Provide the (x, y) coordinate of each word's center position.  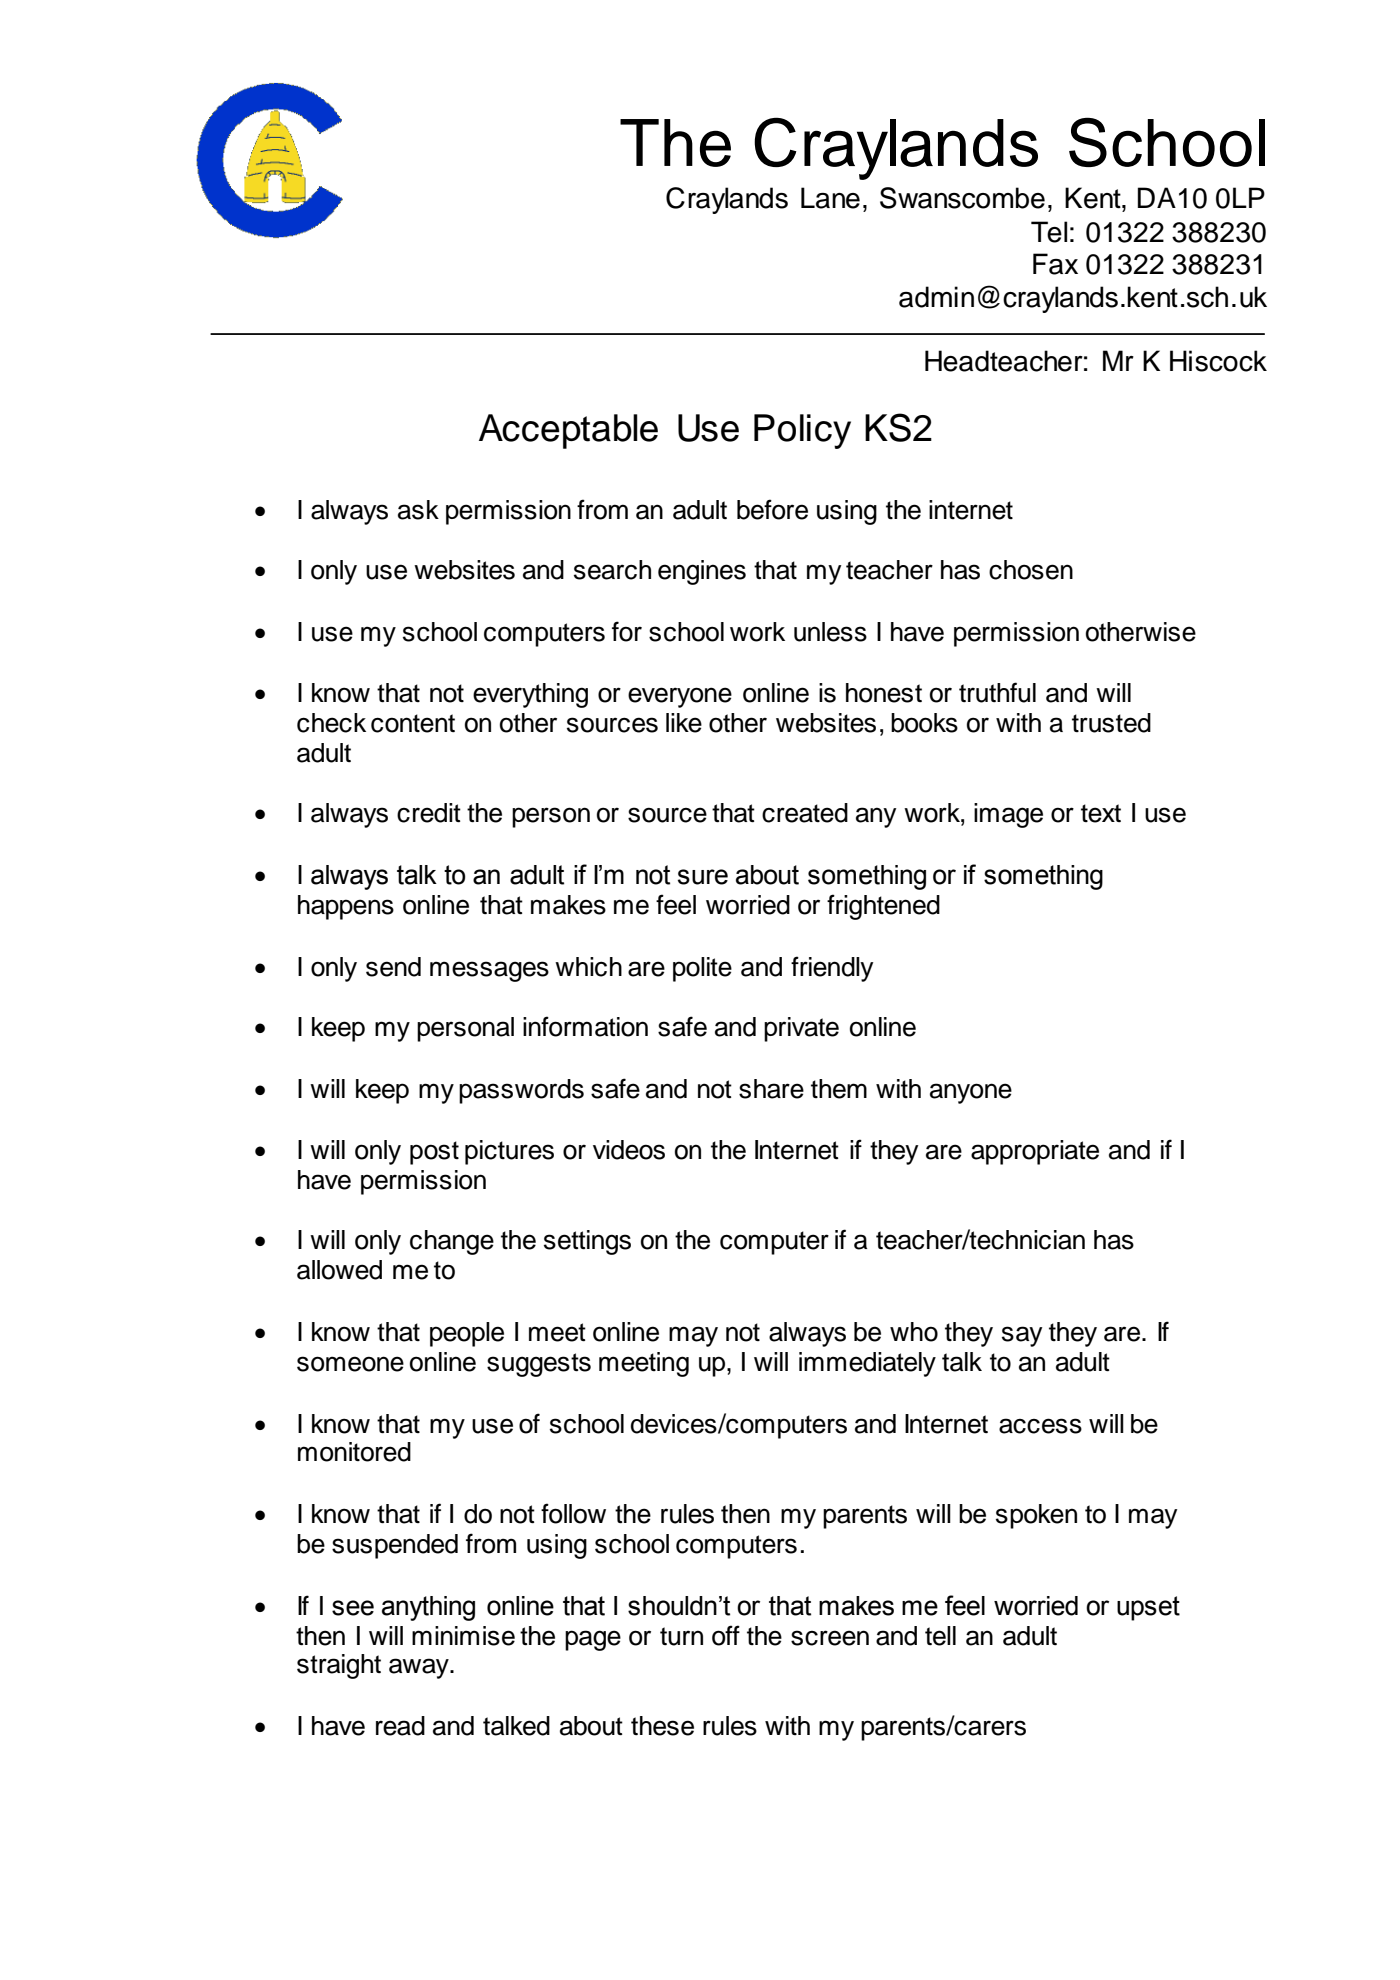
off (726, 1635)
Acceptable (568, 431)
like (684, 723)
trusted (1111, 723)
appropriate (1035, 1152)
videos (629, 1150)
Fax (1055, 264)
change (452, 1242)
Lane (830, 198)
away (420, 1668)
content (413, 723)
